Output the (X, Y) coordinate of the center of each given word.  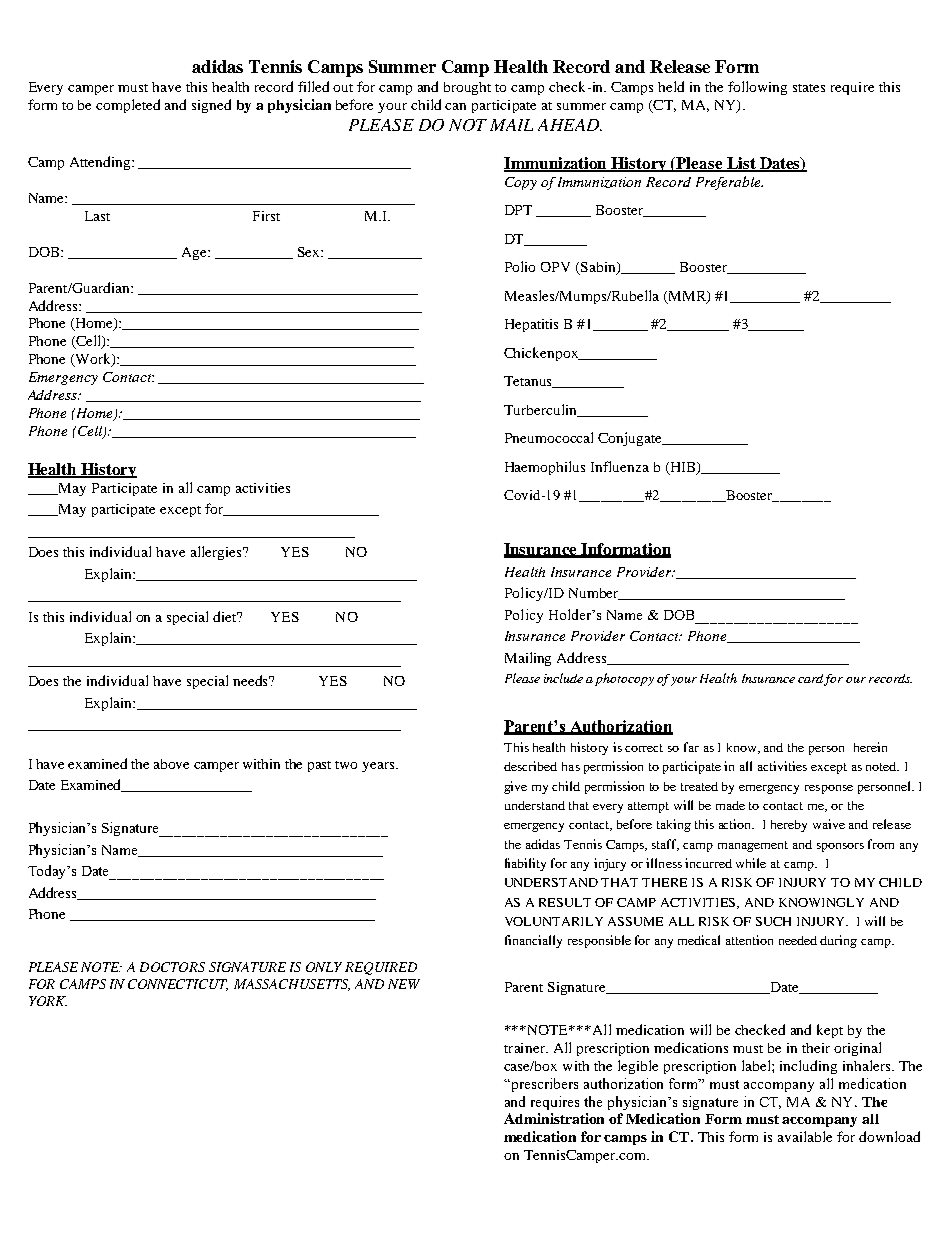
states (809, 88)
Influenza (620, 466)
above (171, 764)
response (829, 789)
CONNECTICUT (178, 985)
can (455, 106)
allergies (218, 553)
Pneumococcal (549, 437)
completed (128, 106)
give (515, 787)
